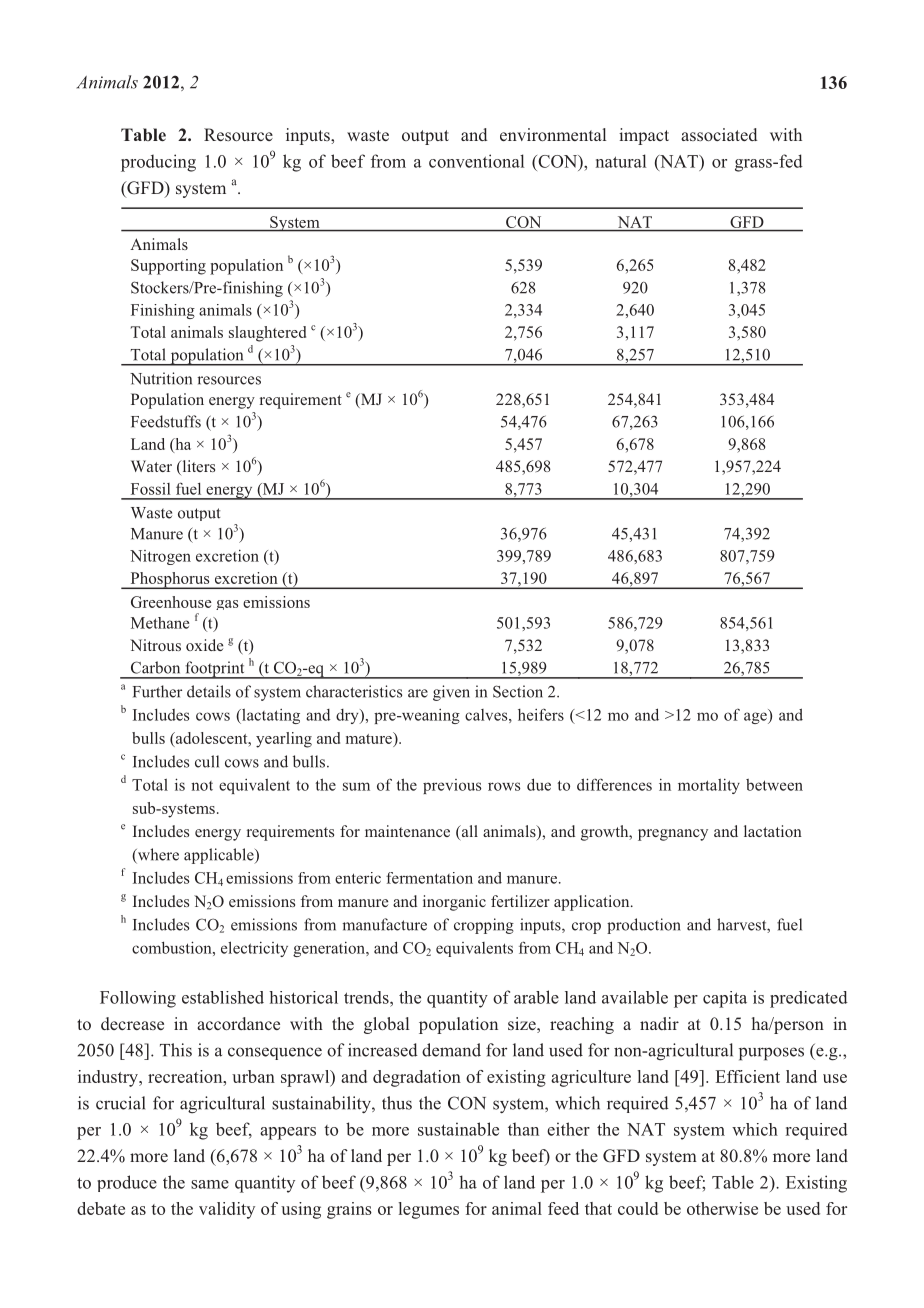 This screenshot has width=924, height=1308. What do you see at coordinates (468, 832) in the screenshot?
I see `all` at bounding box center [468, 832].
